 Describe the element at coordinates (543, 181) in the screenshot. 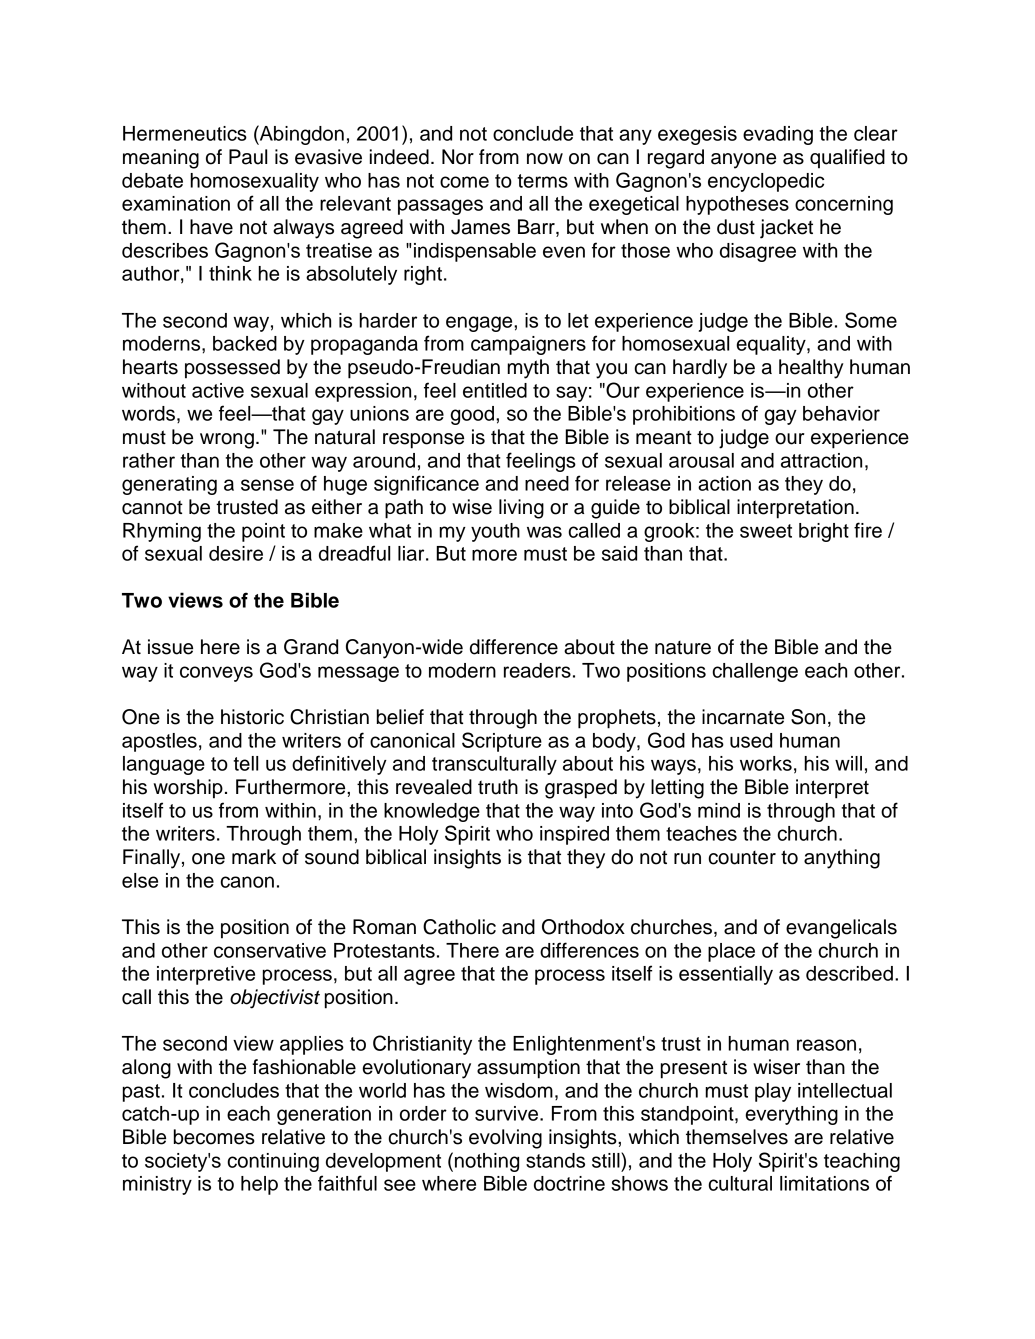

I see `terms` at that location.
